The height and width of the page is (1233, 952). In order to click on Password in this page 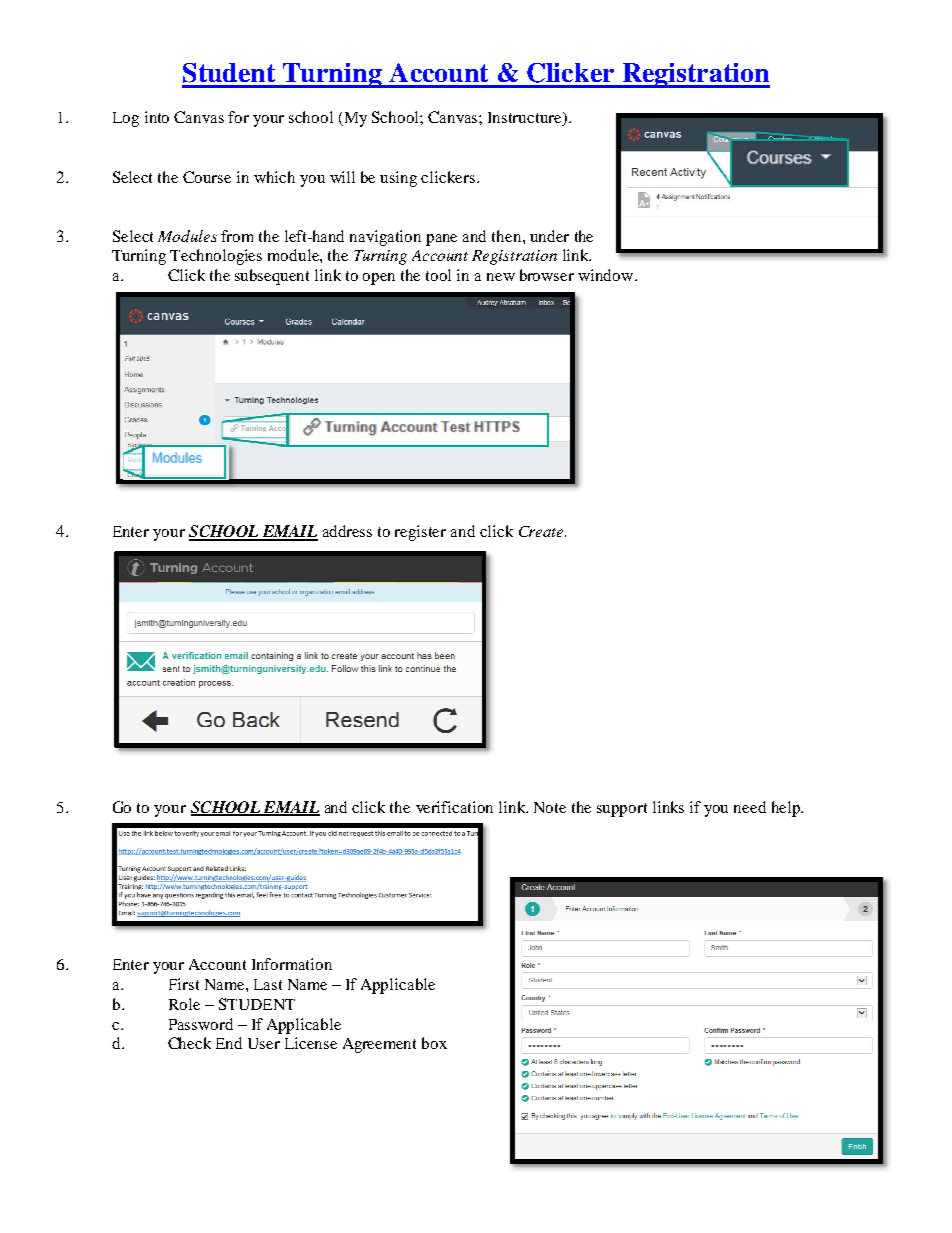, I will do `click(201, 1024)`.
